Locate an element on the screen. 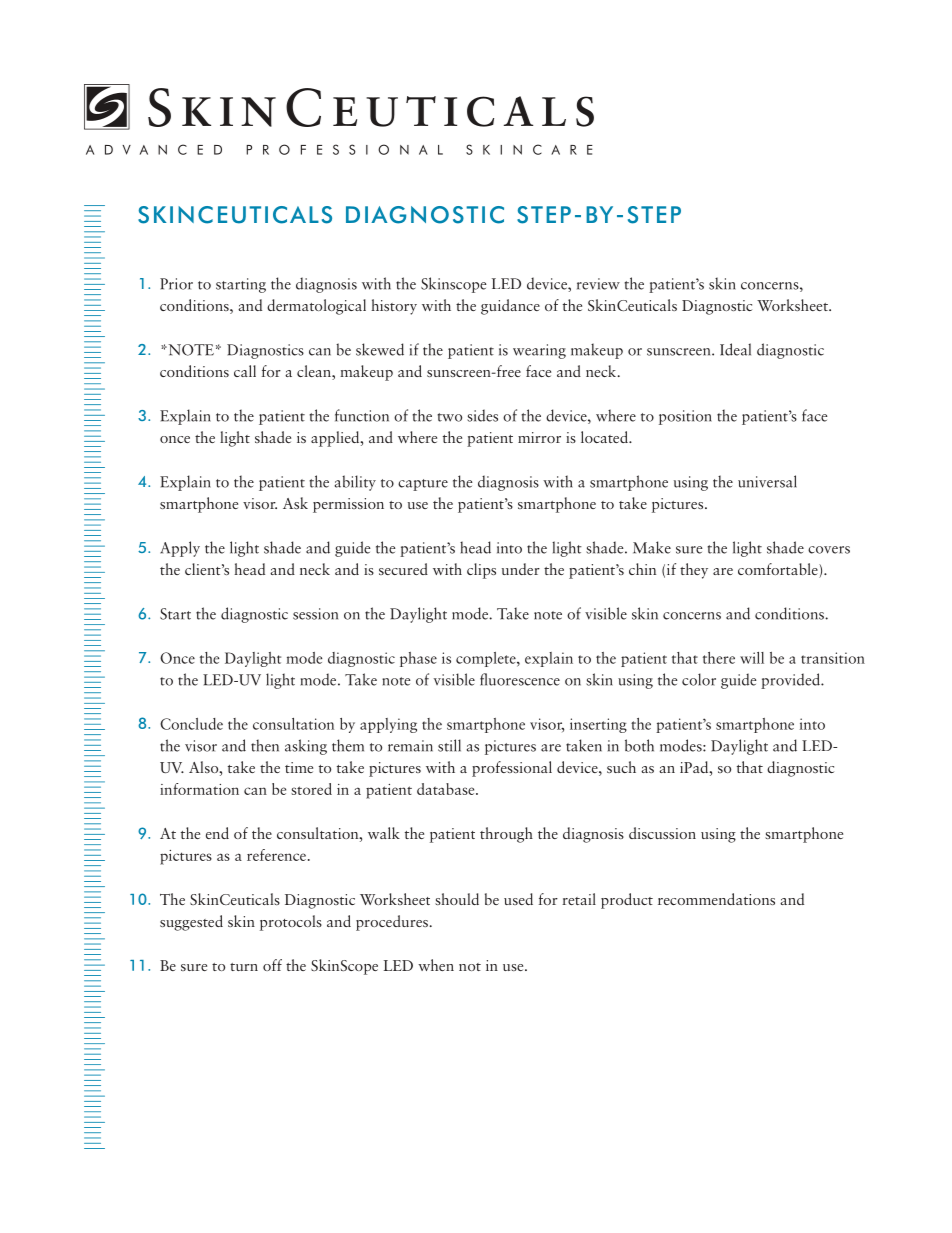 This screenshot has height=1233, width=952. off is located at coordinates (272, 965).
